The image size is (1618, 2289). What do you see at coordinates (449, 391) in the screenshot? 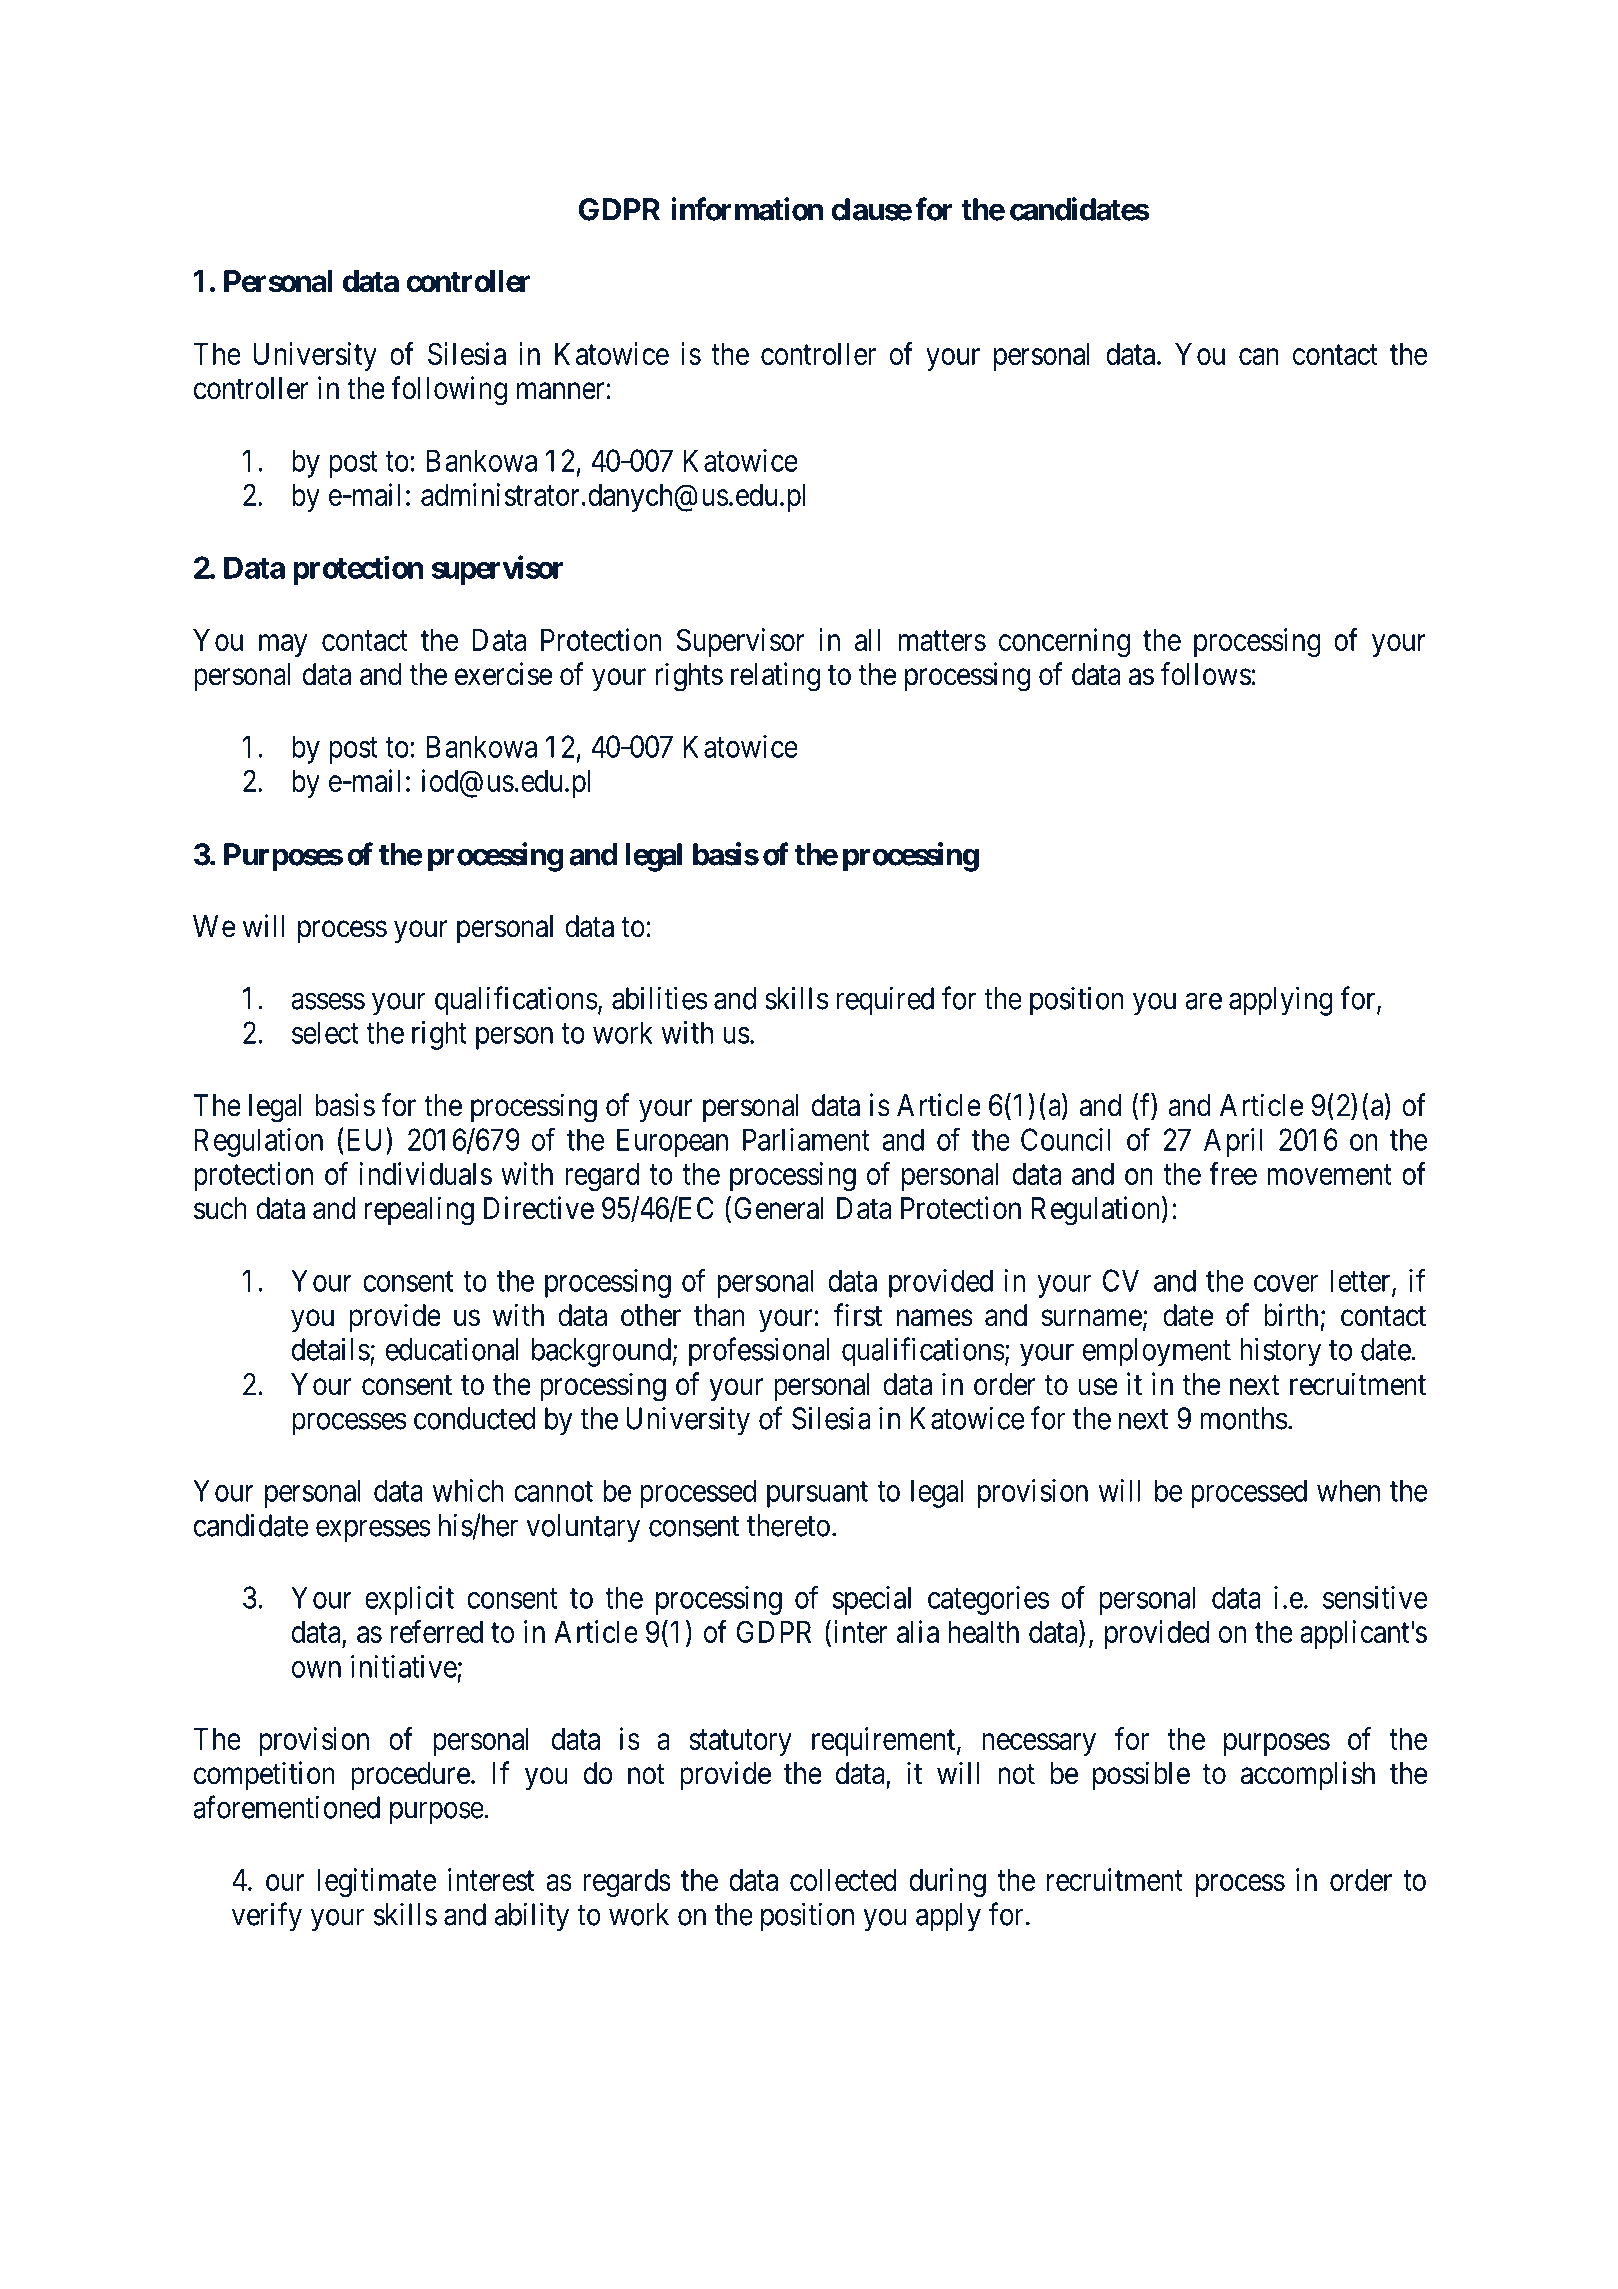
I see `following` at bounding box center [449, 391].
